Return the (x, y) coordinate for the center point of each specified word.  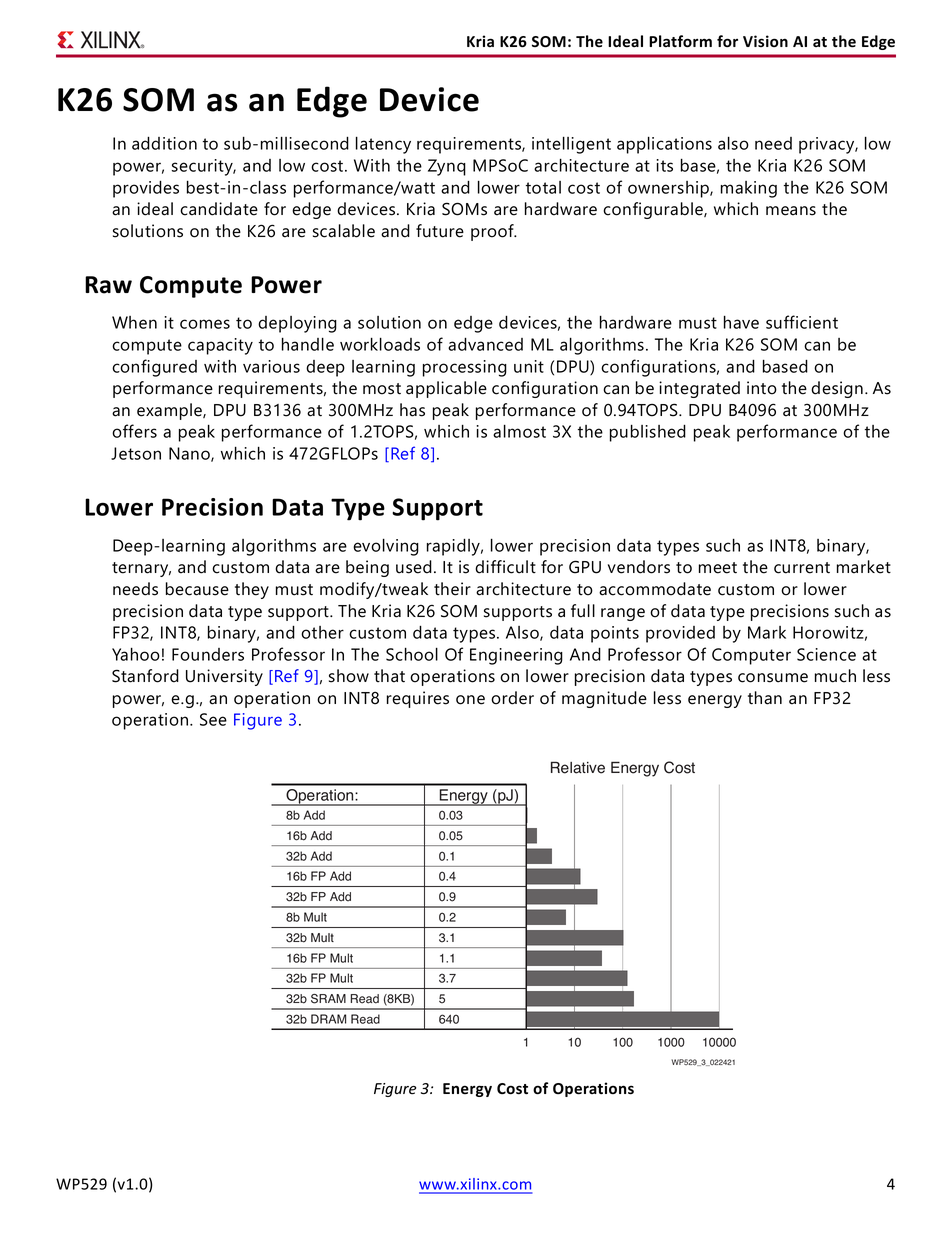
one (470, 700)
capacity (220, 346)
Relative (578, 767)
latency (383, 145)
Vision (765, 41)
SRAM (328, 999)
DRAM (328, 1019)
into (762, 388)
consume (773, 678)
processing (465, 368)
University (224, 677)
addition (164, 143)
